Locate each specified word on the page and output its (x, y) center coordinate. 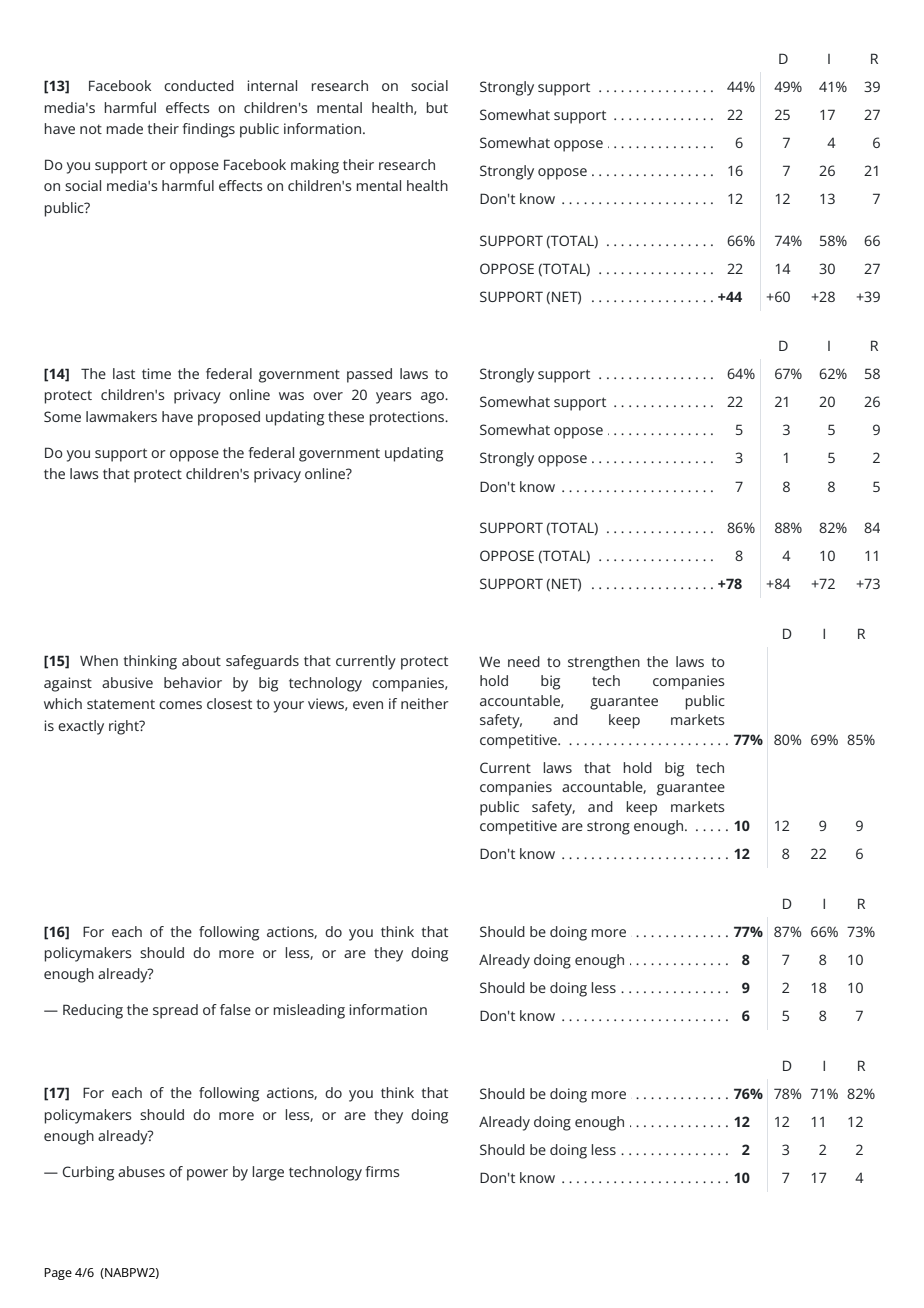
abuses (141, 1171)
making (315, 166)
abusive (127, 682)
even (368, 705)
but (437, 107)
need (524, 661)
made (124, 128)
